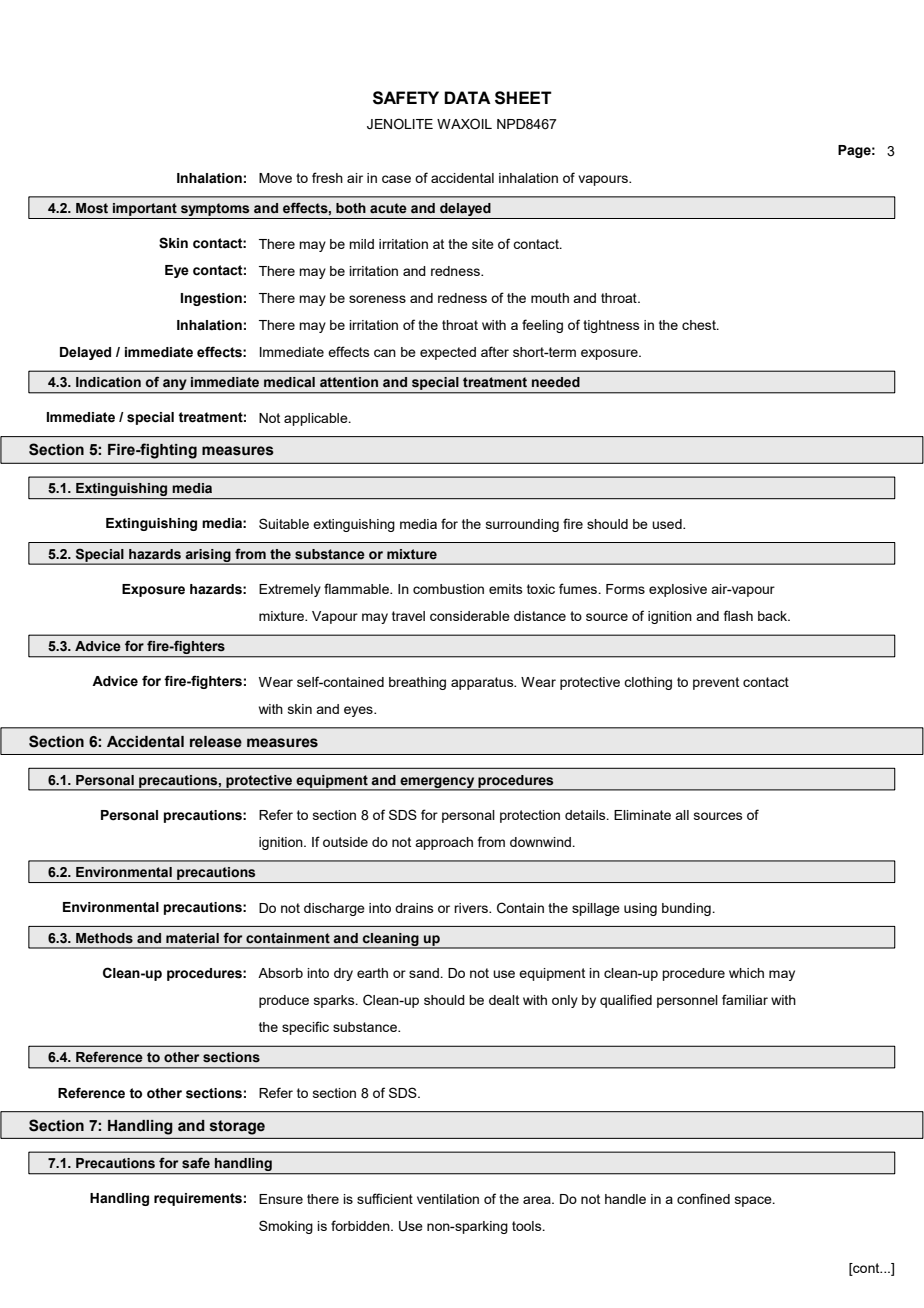 This screenshot has height=1308, width=924. What do you see at coordinates (145, 209) in the screenshot?
I see `important` at bounding box center [145, 209].
